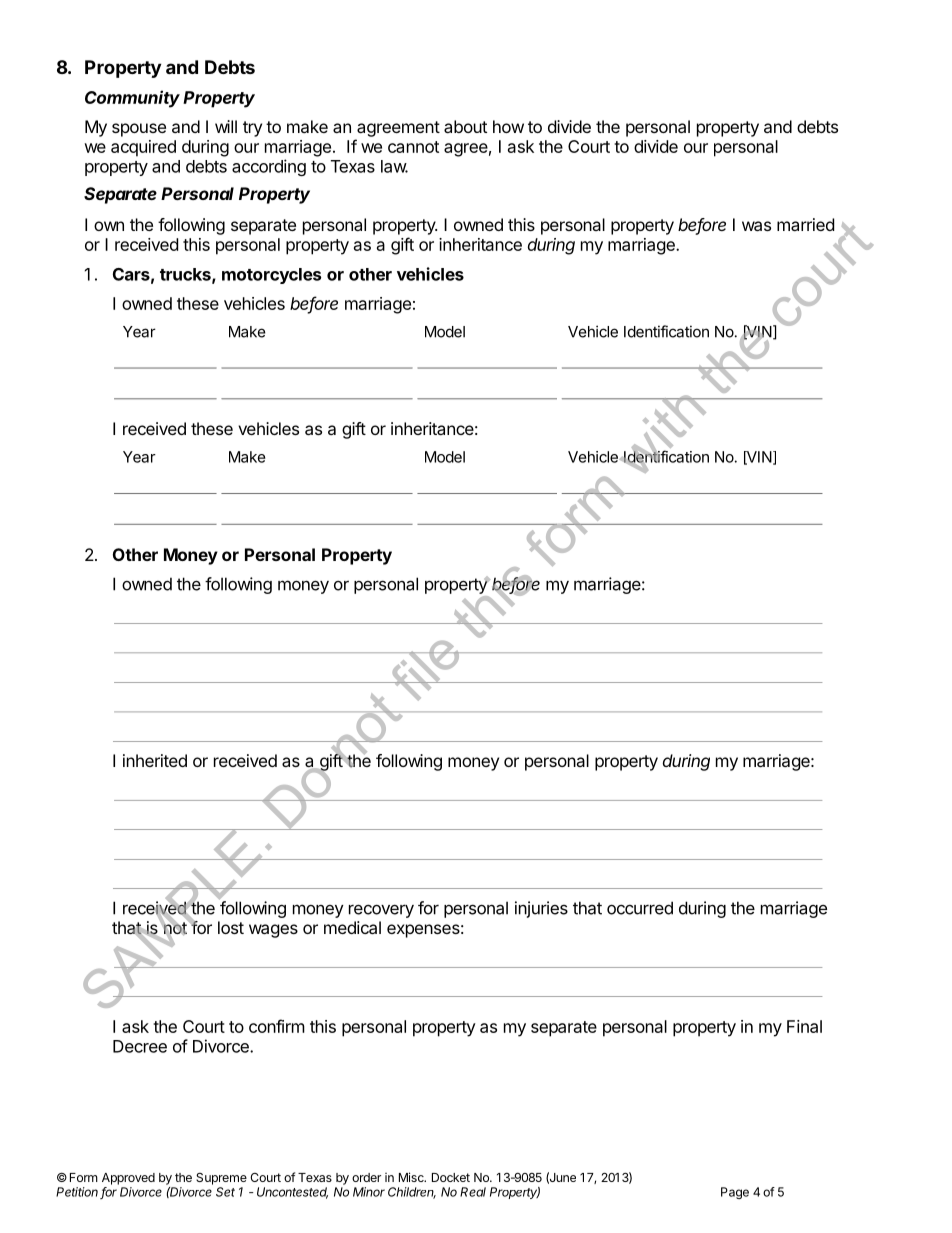 This screenshot has height=1233, width=952. I want to click on occurred, so click(640, 908).
